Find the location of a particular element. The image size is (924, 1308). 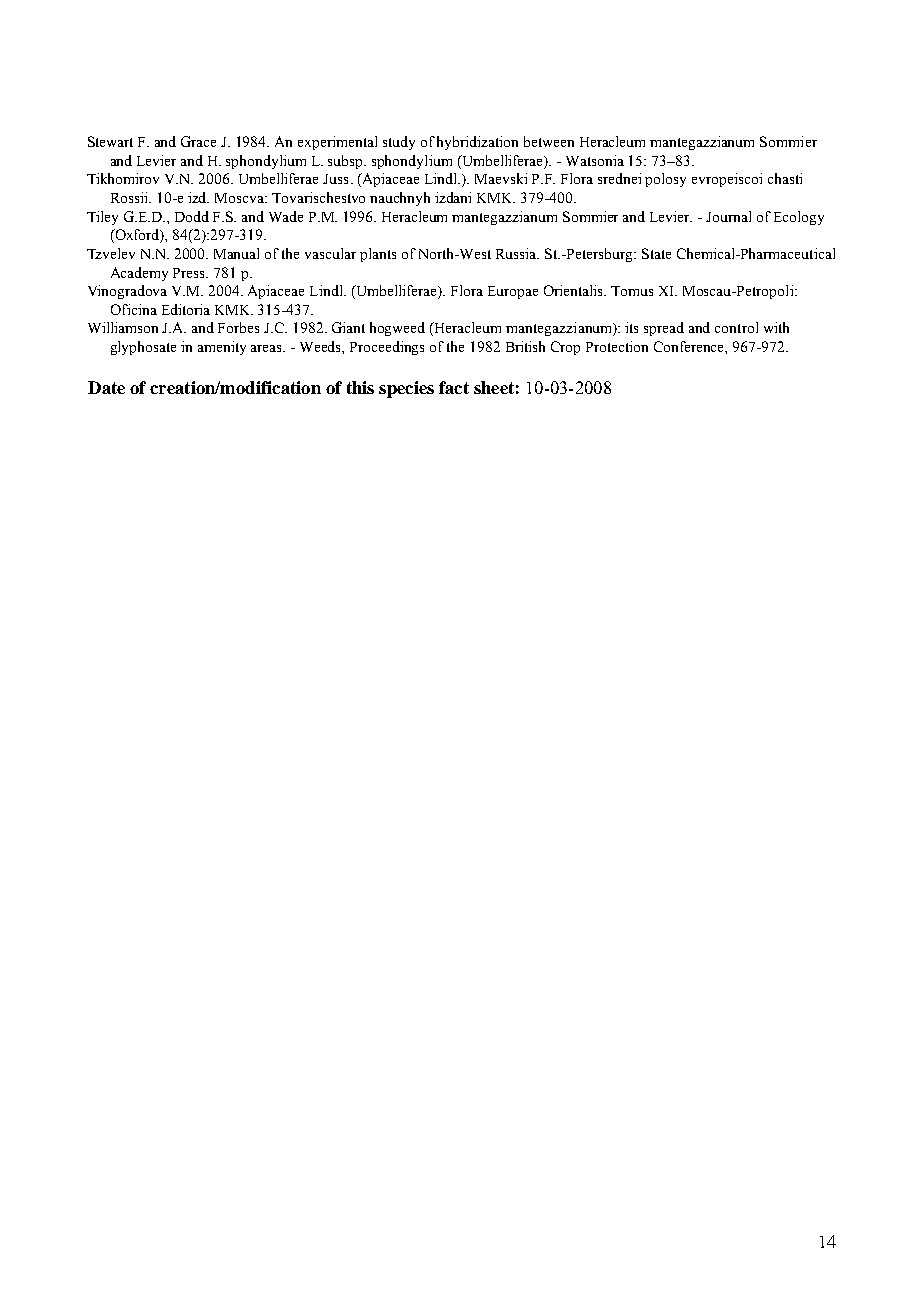

State is located at coordinates (656, 253).
